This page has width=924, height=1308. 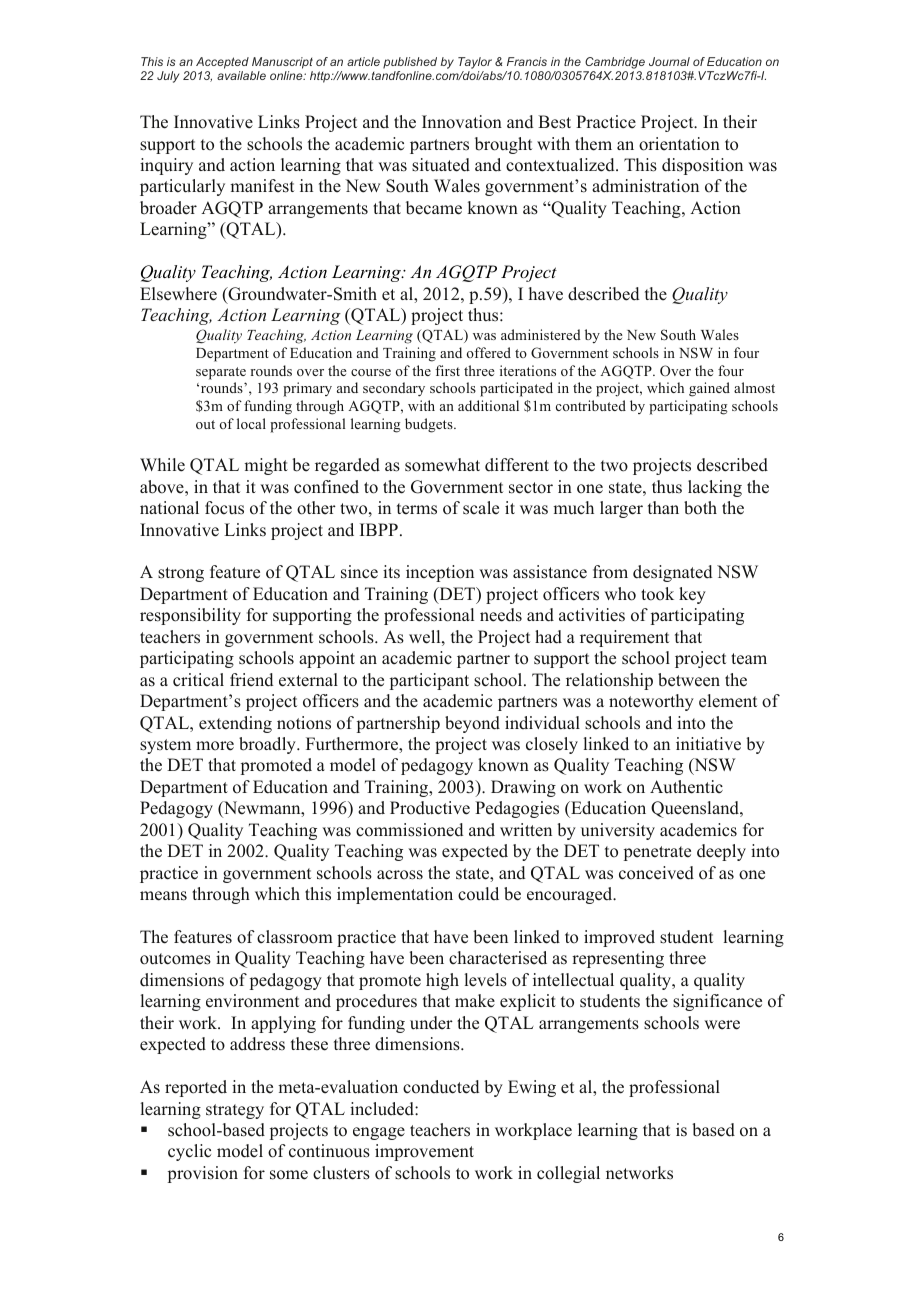 I want to click on Elsewhere, so click(x=178, y=294).
